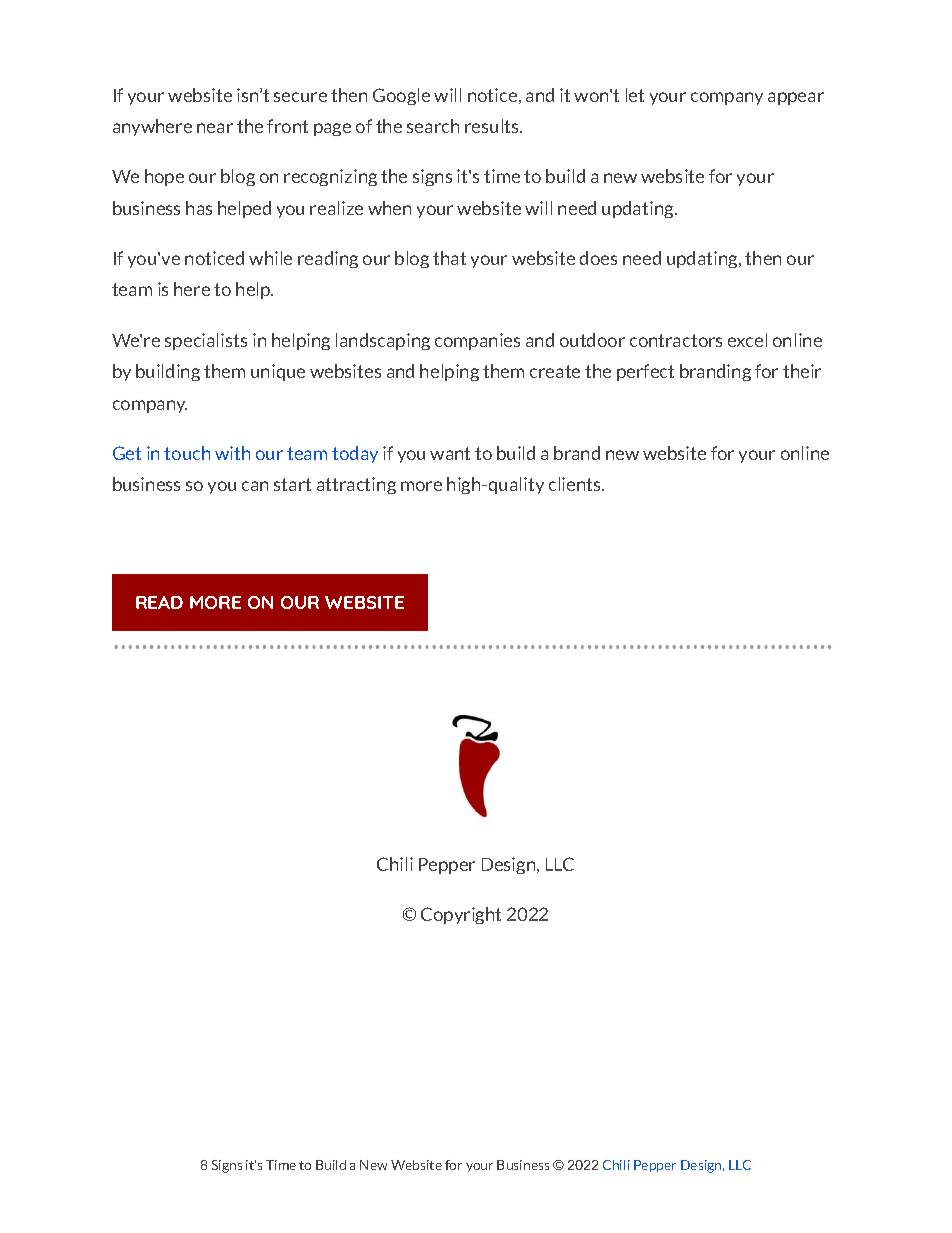 The image size is (952, 1233). Describe the element at coordinates (461, 915) in the image. I see `Copyright` at that location.
